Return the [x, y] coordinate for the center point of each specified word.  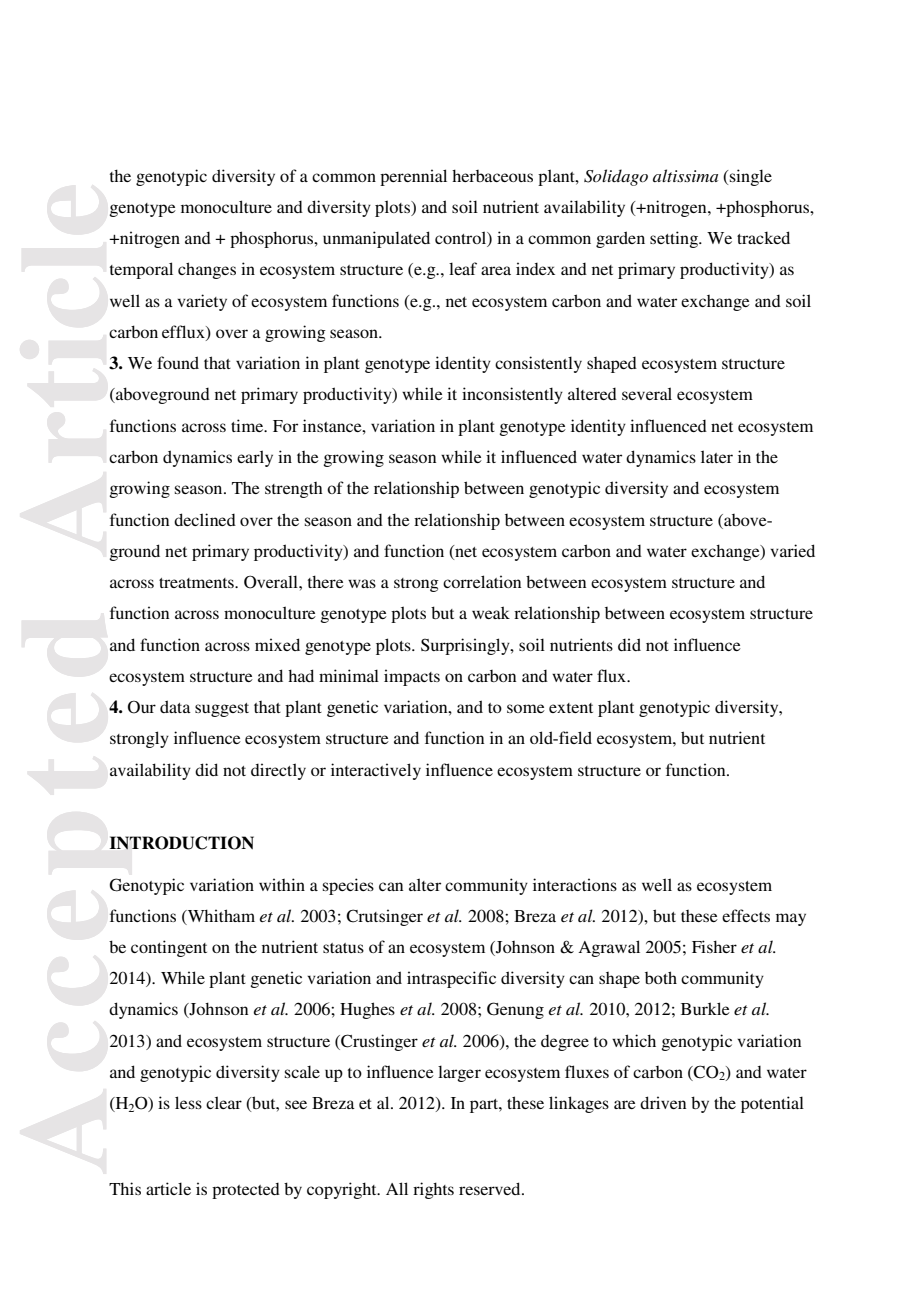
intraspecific [451, 979]
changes [207, 270]
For [285, 426]
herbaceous [492, 175]
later [717, 456]
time [248, 425]
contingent [169, 948]
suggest [222, 710]
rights [433, 1190]
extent [571, 708]
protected [246, 1191]
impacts [412, 677]
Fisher [714, 946]
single [751, 177]
